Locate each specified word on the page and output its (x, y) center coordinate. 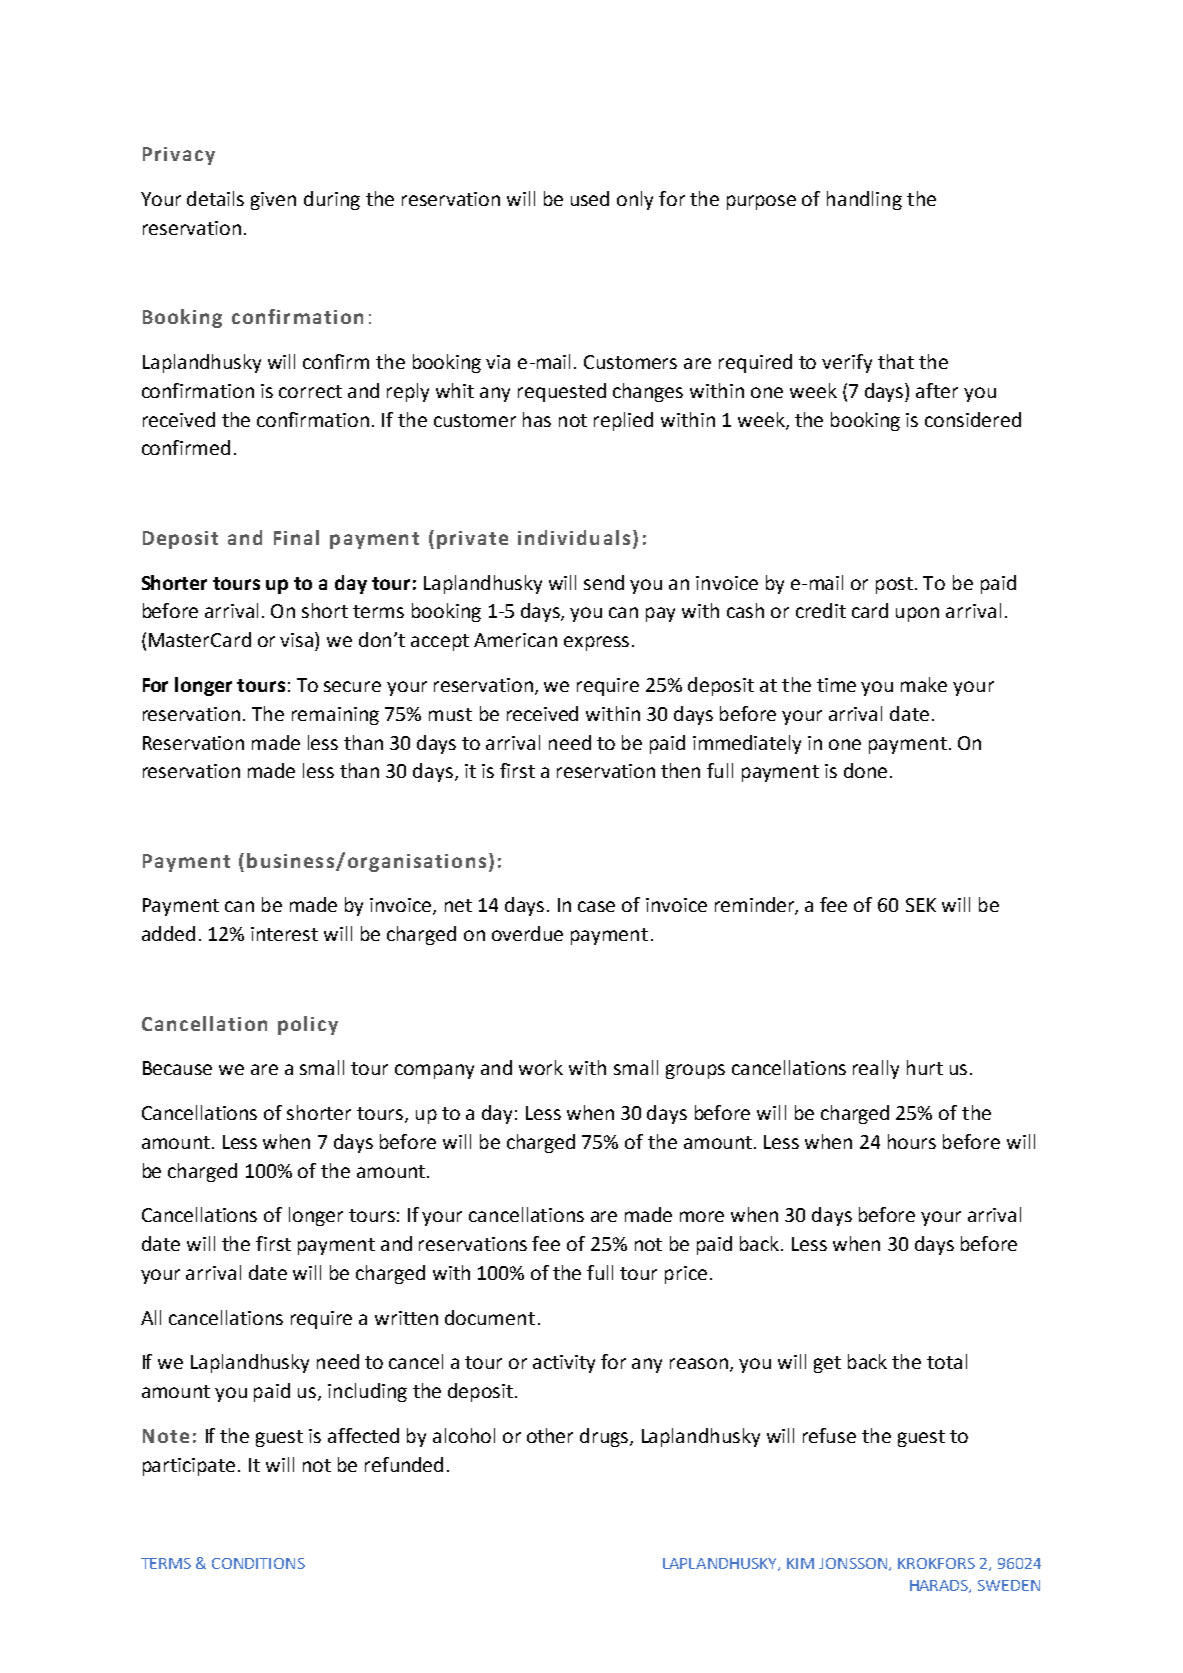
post (896, 585)
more (702, 1216)
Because (177, 1068)
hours (912, 1141)
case (596, 906)
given (273, 201)
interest (284, 934)
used (590, 198)
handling (864, 200)
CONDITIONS (258, 1563)
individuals (574, 537)
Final (296, 537)
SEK (921, 905)
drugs (605, 1437)
